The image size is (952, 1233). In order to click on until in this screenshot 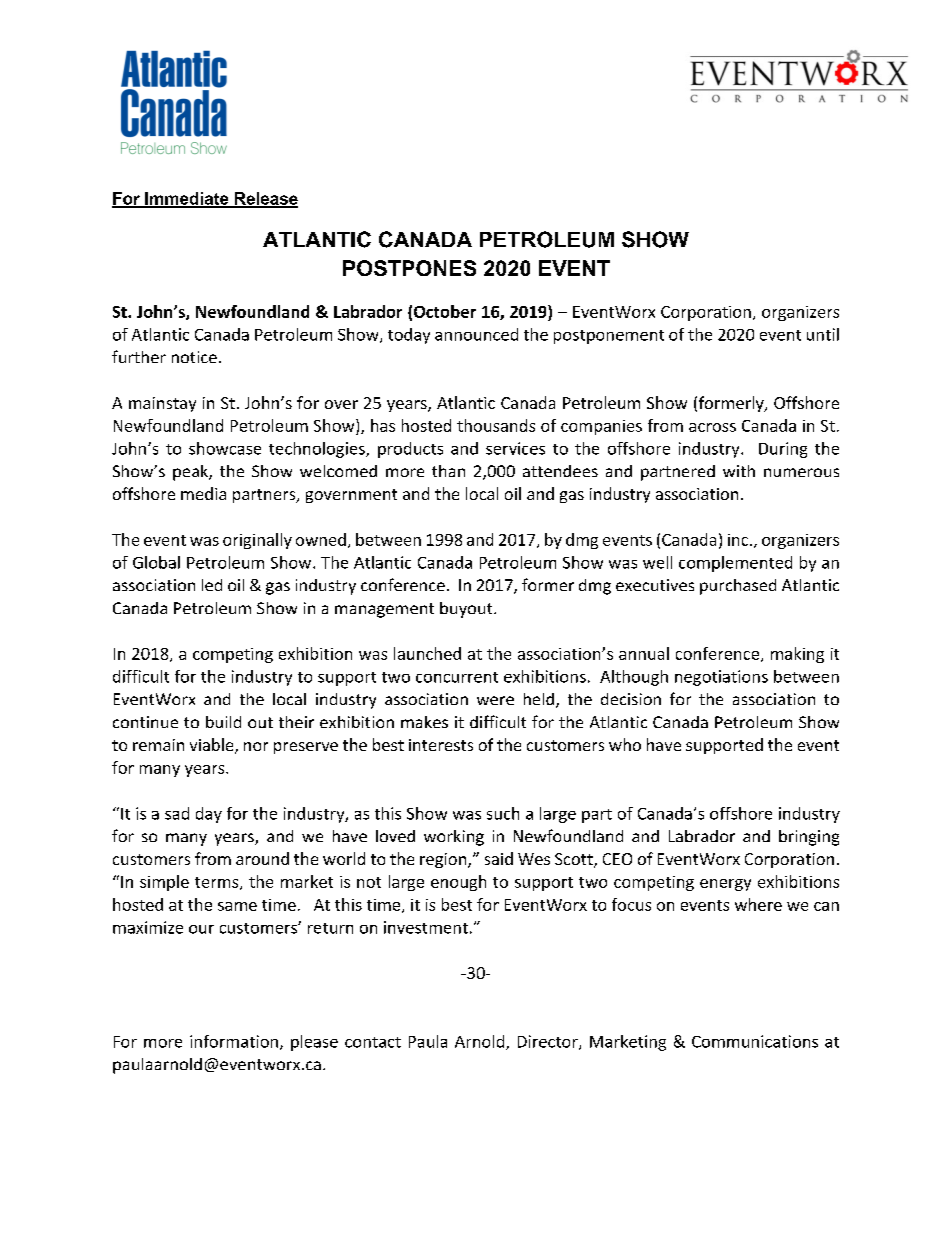, I will do `click(823, 334)`.
